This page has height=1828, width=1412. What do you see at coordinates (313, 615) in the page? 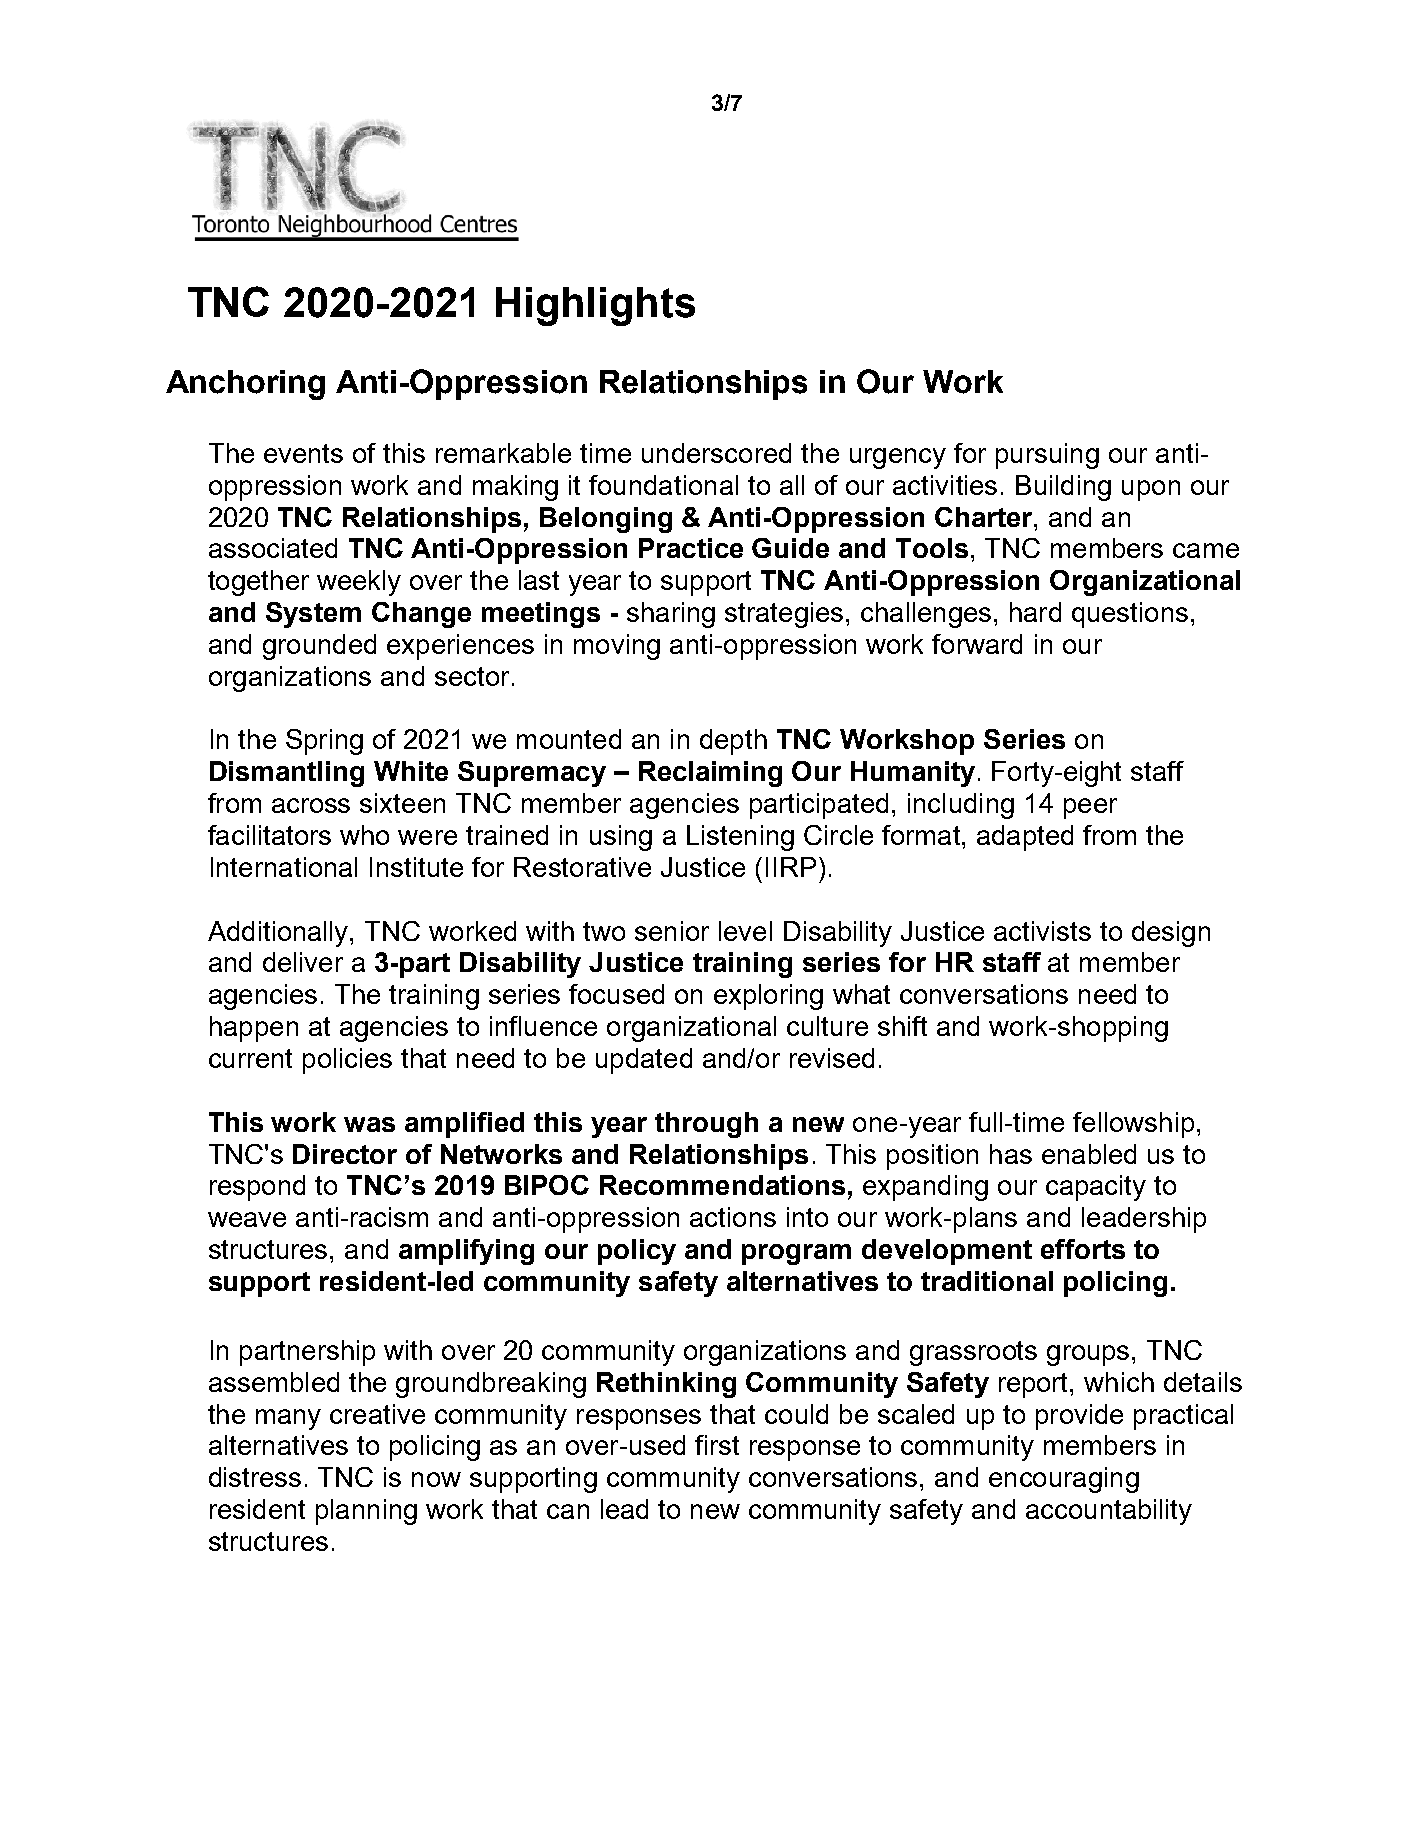
I see `System` at bounding box center [313, 615].
